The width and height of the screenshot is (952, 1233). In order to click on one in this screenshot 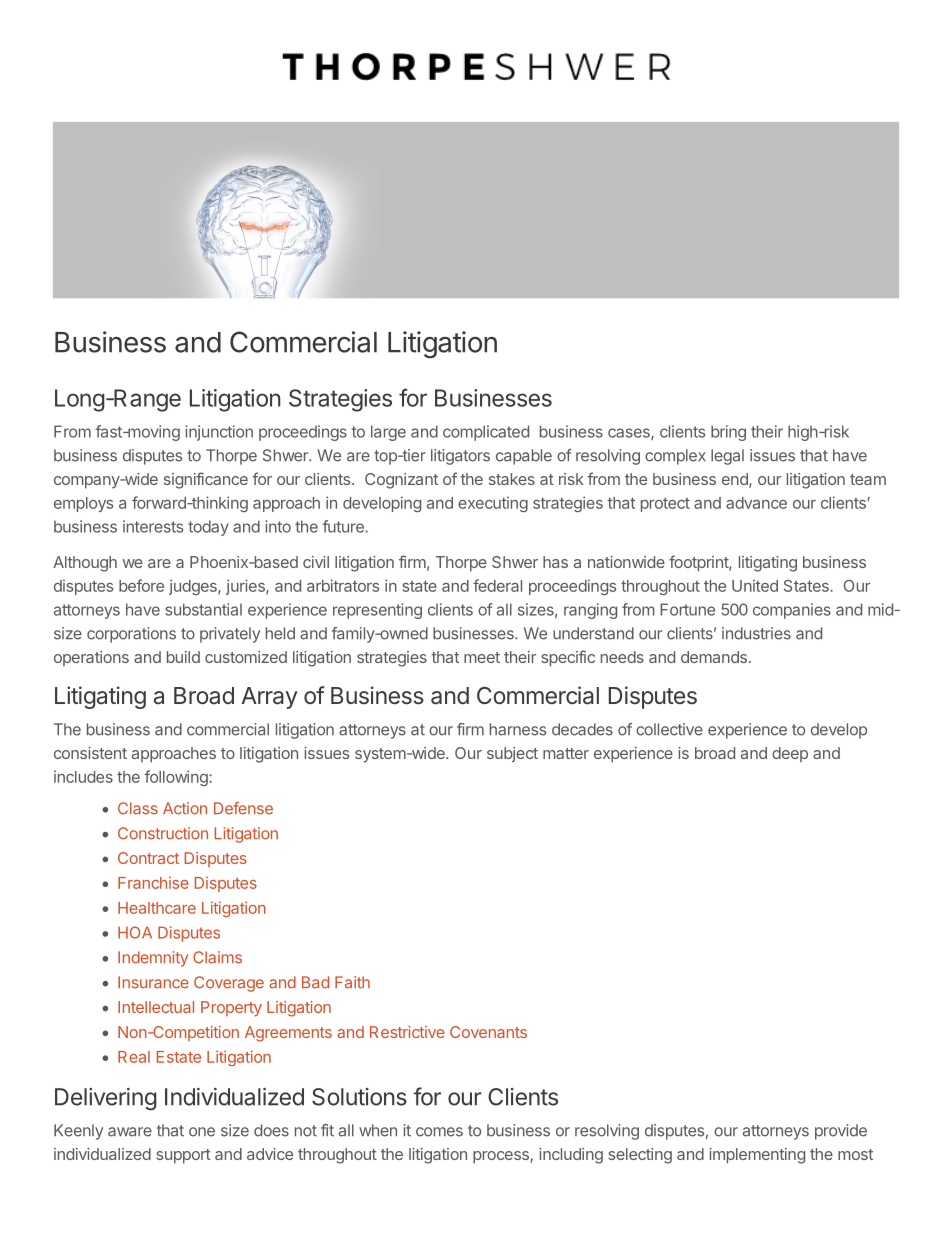, I will do `click(202, 1132)`.
